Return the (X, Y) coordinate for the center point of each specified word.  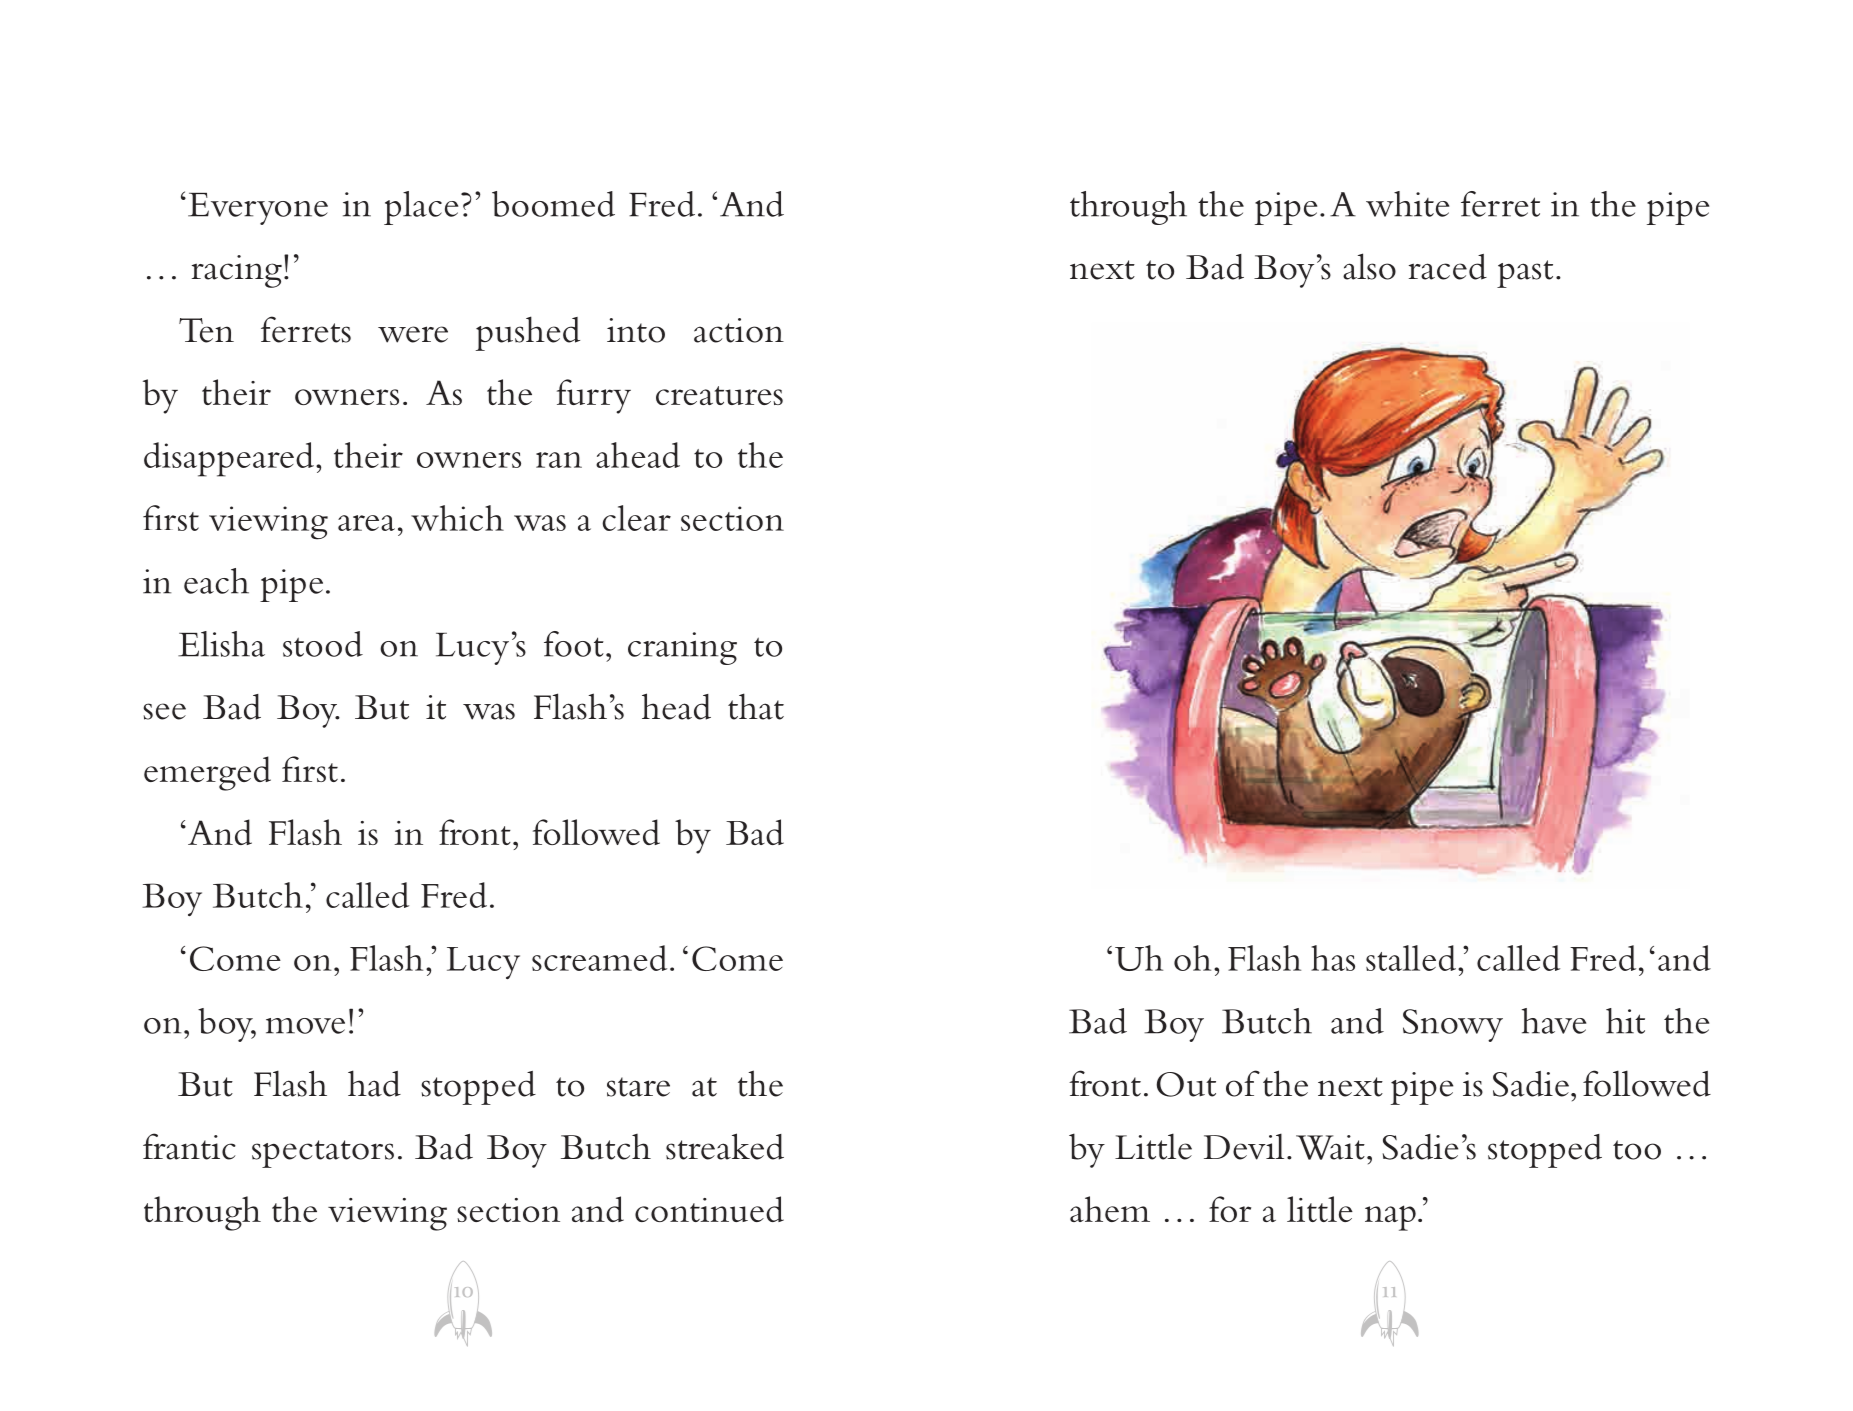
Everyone (258, 209)
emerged (207, 773)
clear (636, 518)
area (366, 523)
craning (682, 648)
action (739, 330)
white (1407, 204)
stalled (1411, 958)
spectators (323, 1154)
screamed (599, 958)
